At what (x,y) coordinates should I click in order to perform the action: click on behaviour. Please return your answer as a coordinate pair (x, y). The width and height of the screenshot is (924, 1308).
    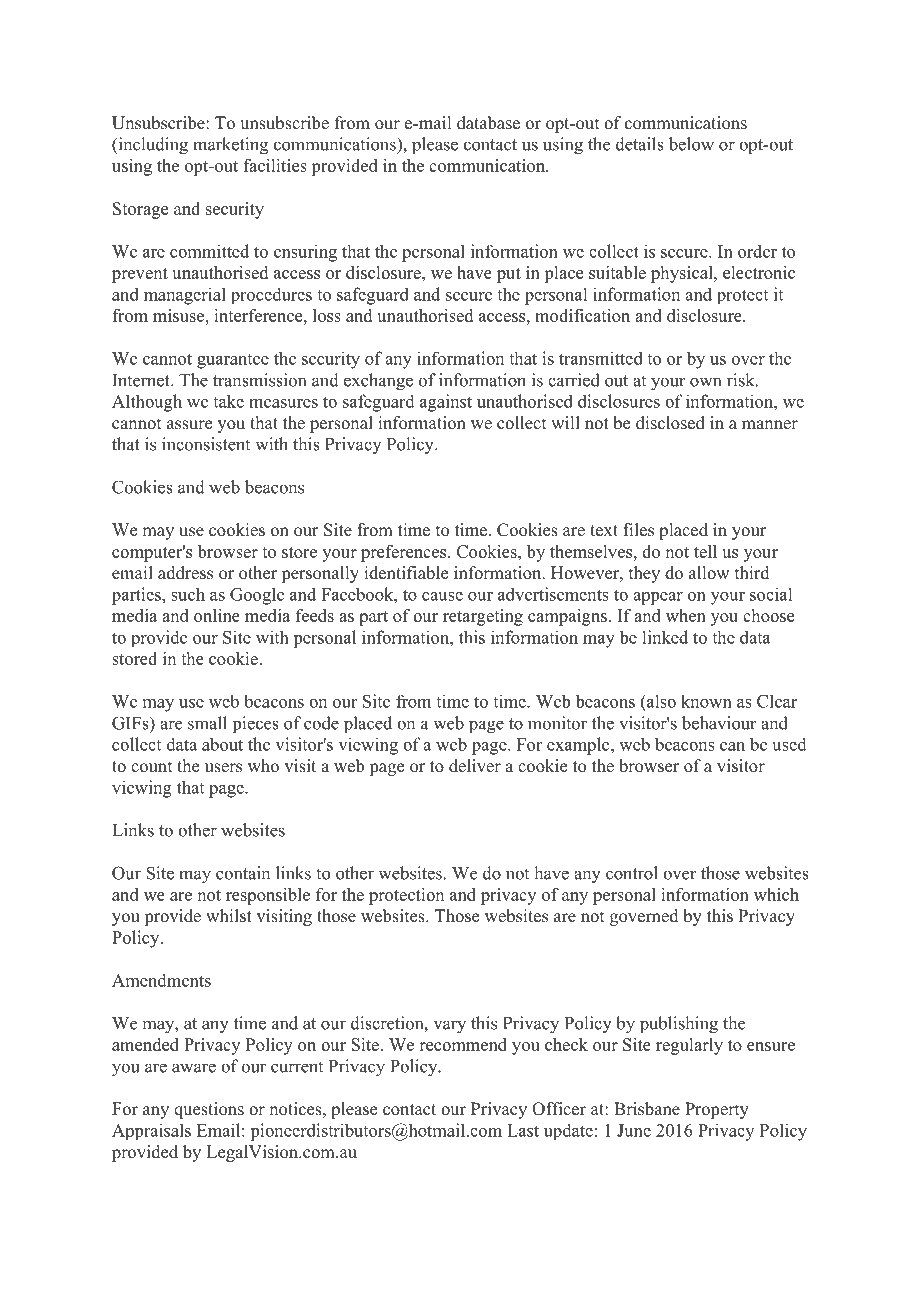
    Looking at the image, I should click on (719, 723).
